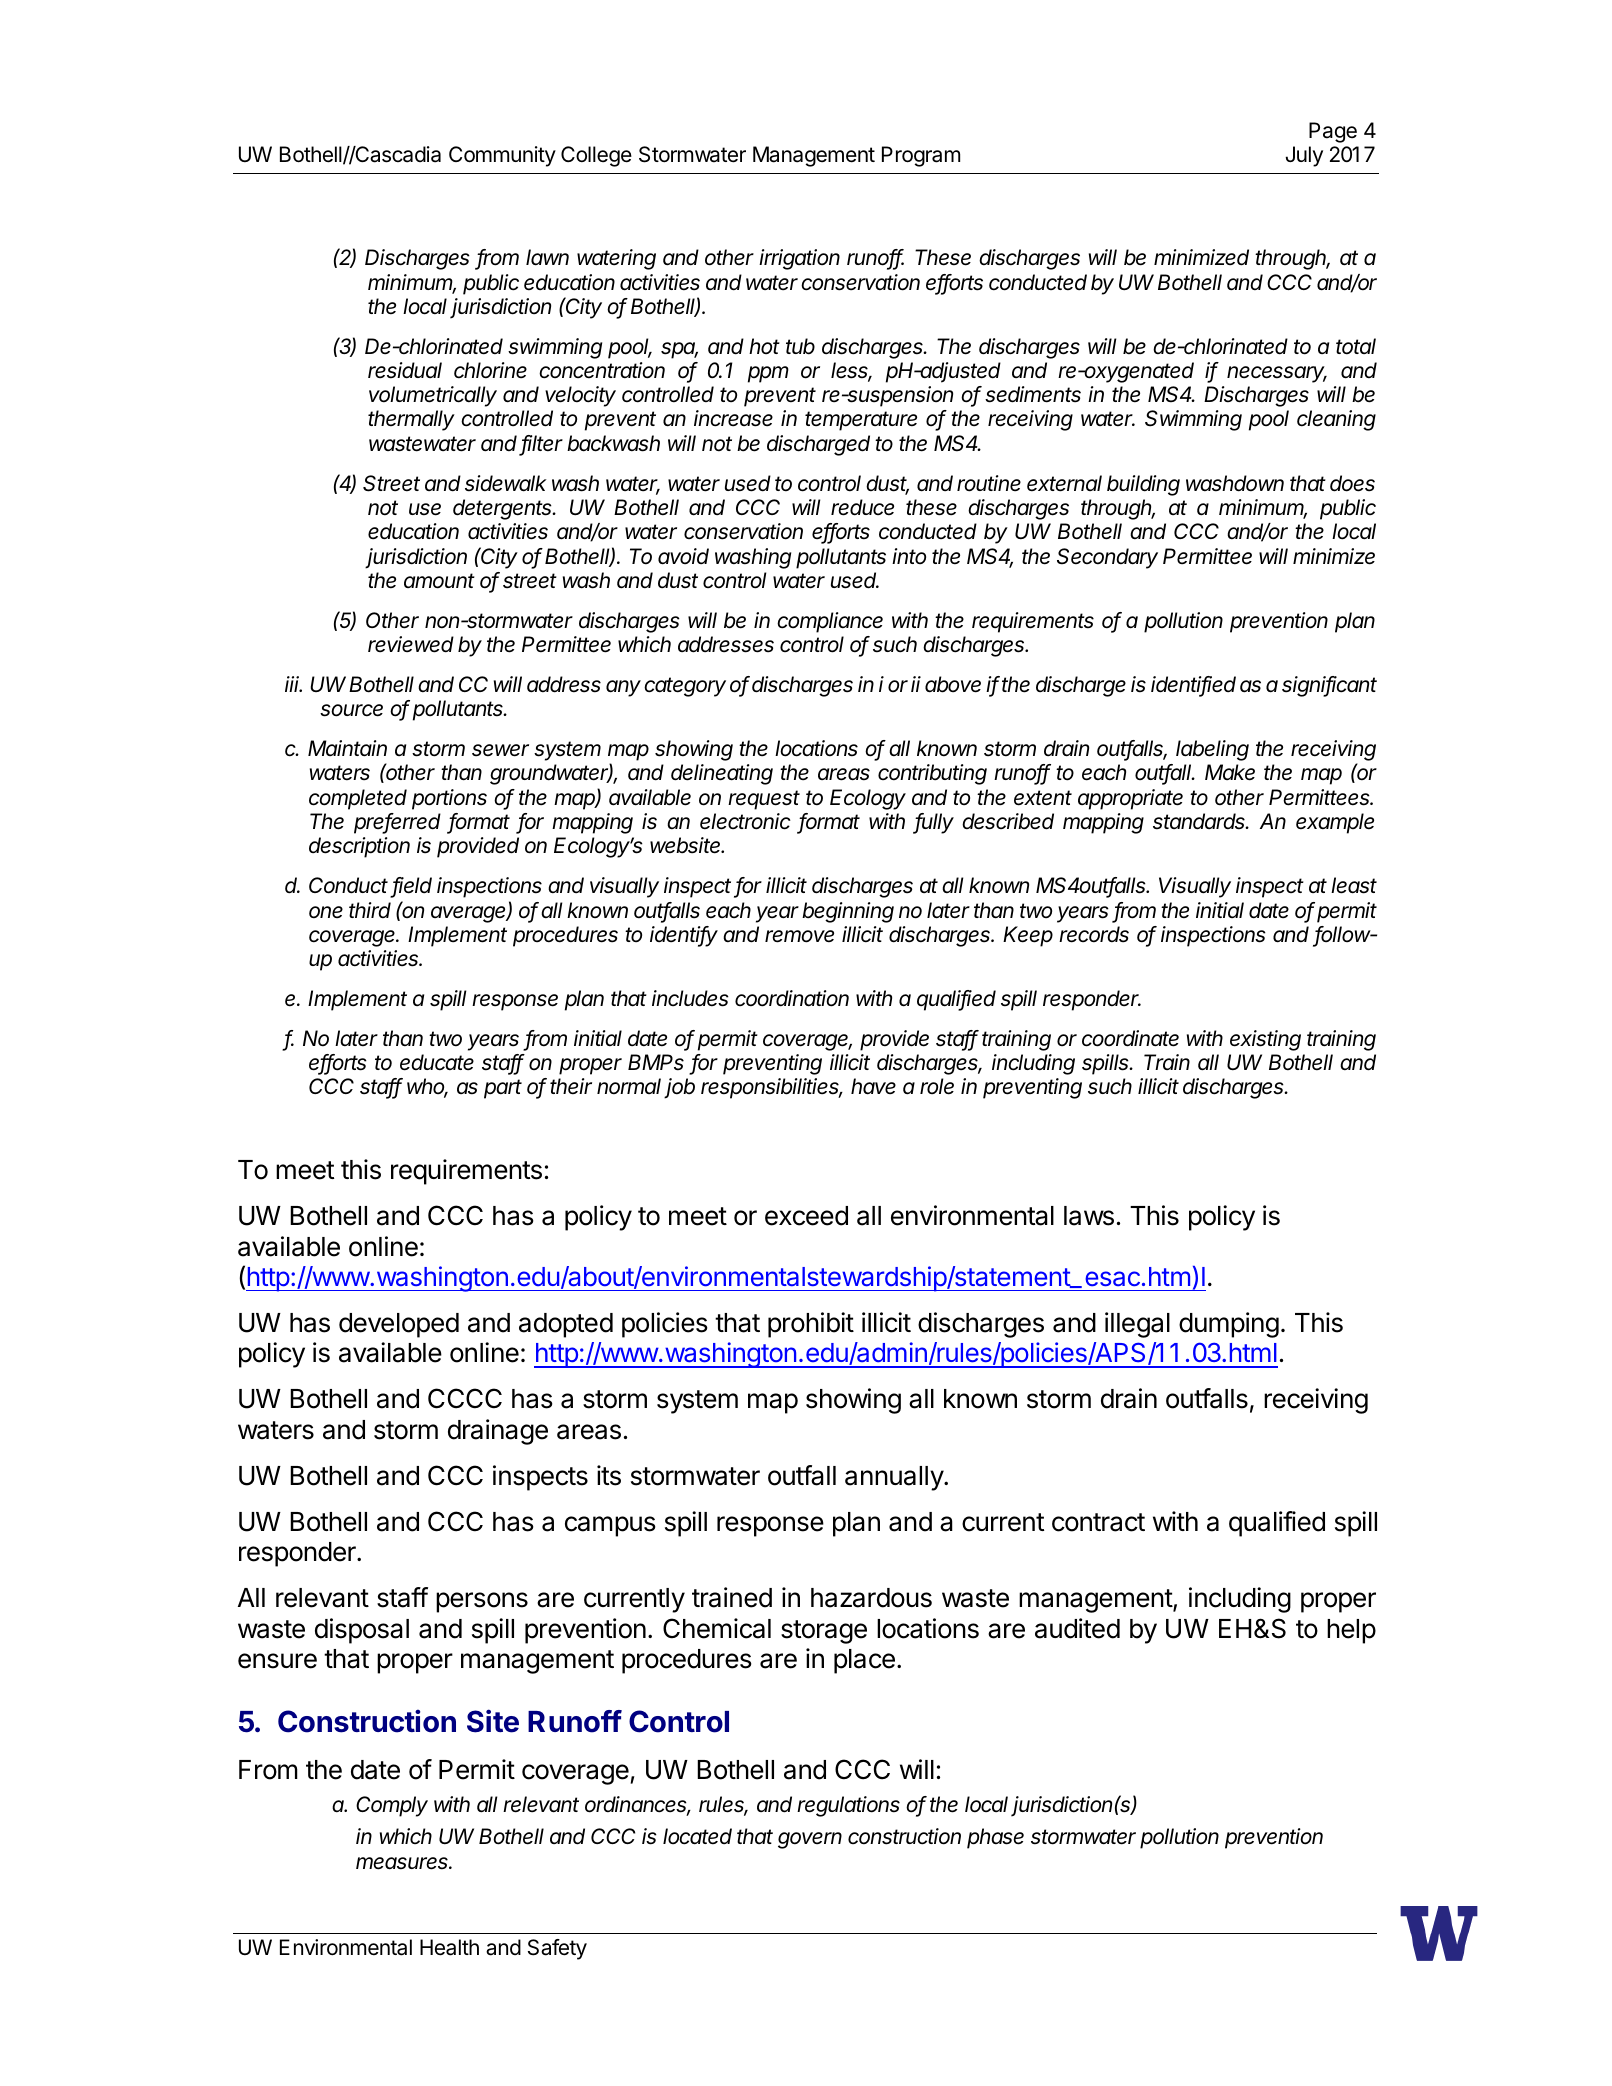  I want to click on prohibit, so click(811, 1325).
